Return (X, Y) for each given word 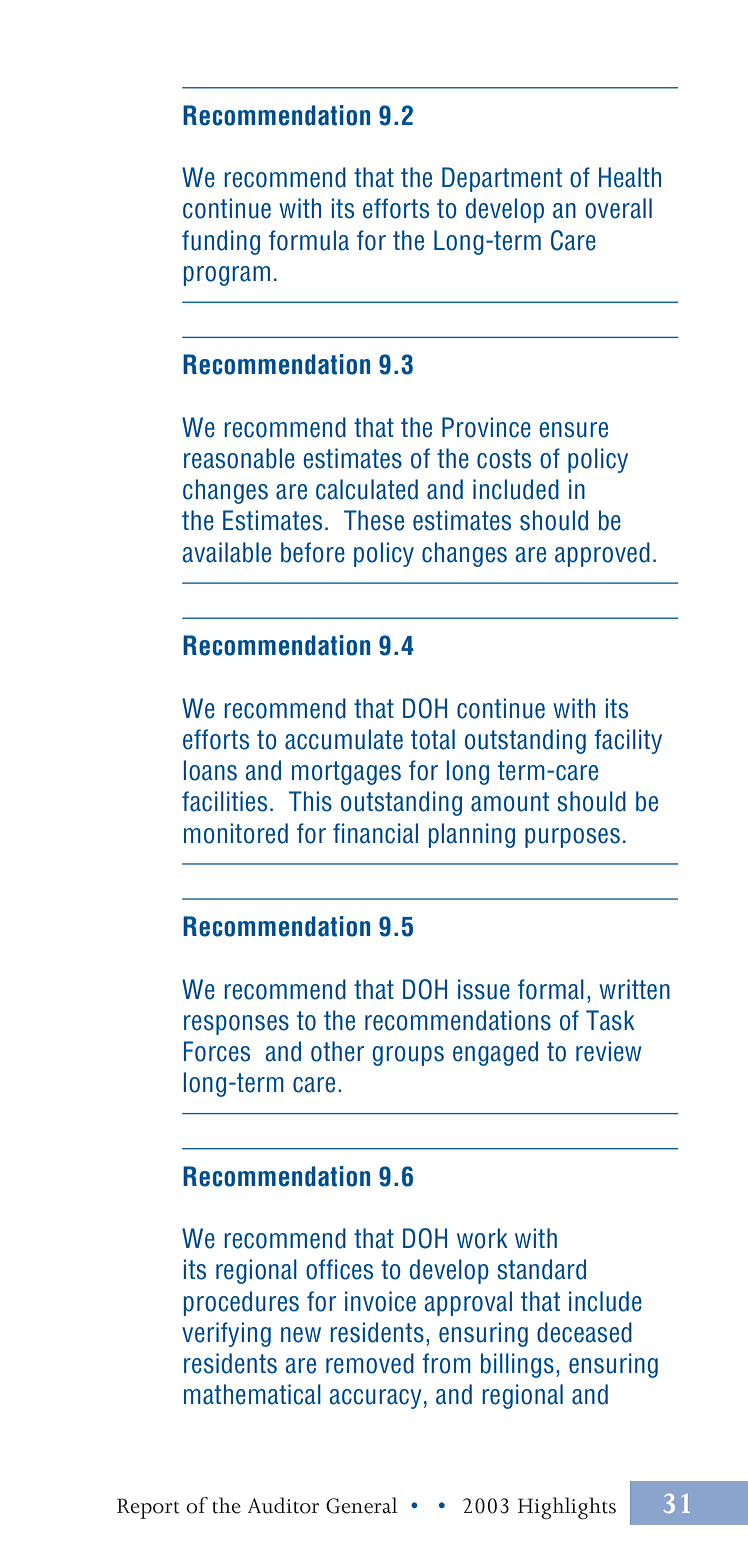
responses (236, 1025)
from (446, 1363)
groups (408, 1056)
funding (221, 242)
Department (502, 179)
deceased (584, 1332)
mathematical (252, 1394)
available (227, 552)
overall (618, 208)
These (374, 520)
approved (602, 554)
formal (551, 989)
